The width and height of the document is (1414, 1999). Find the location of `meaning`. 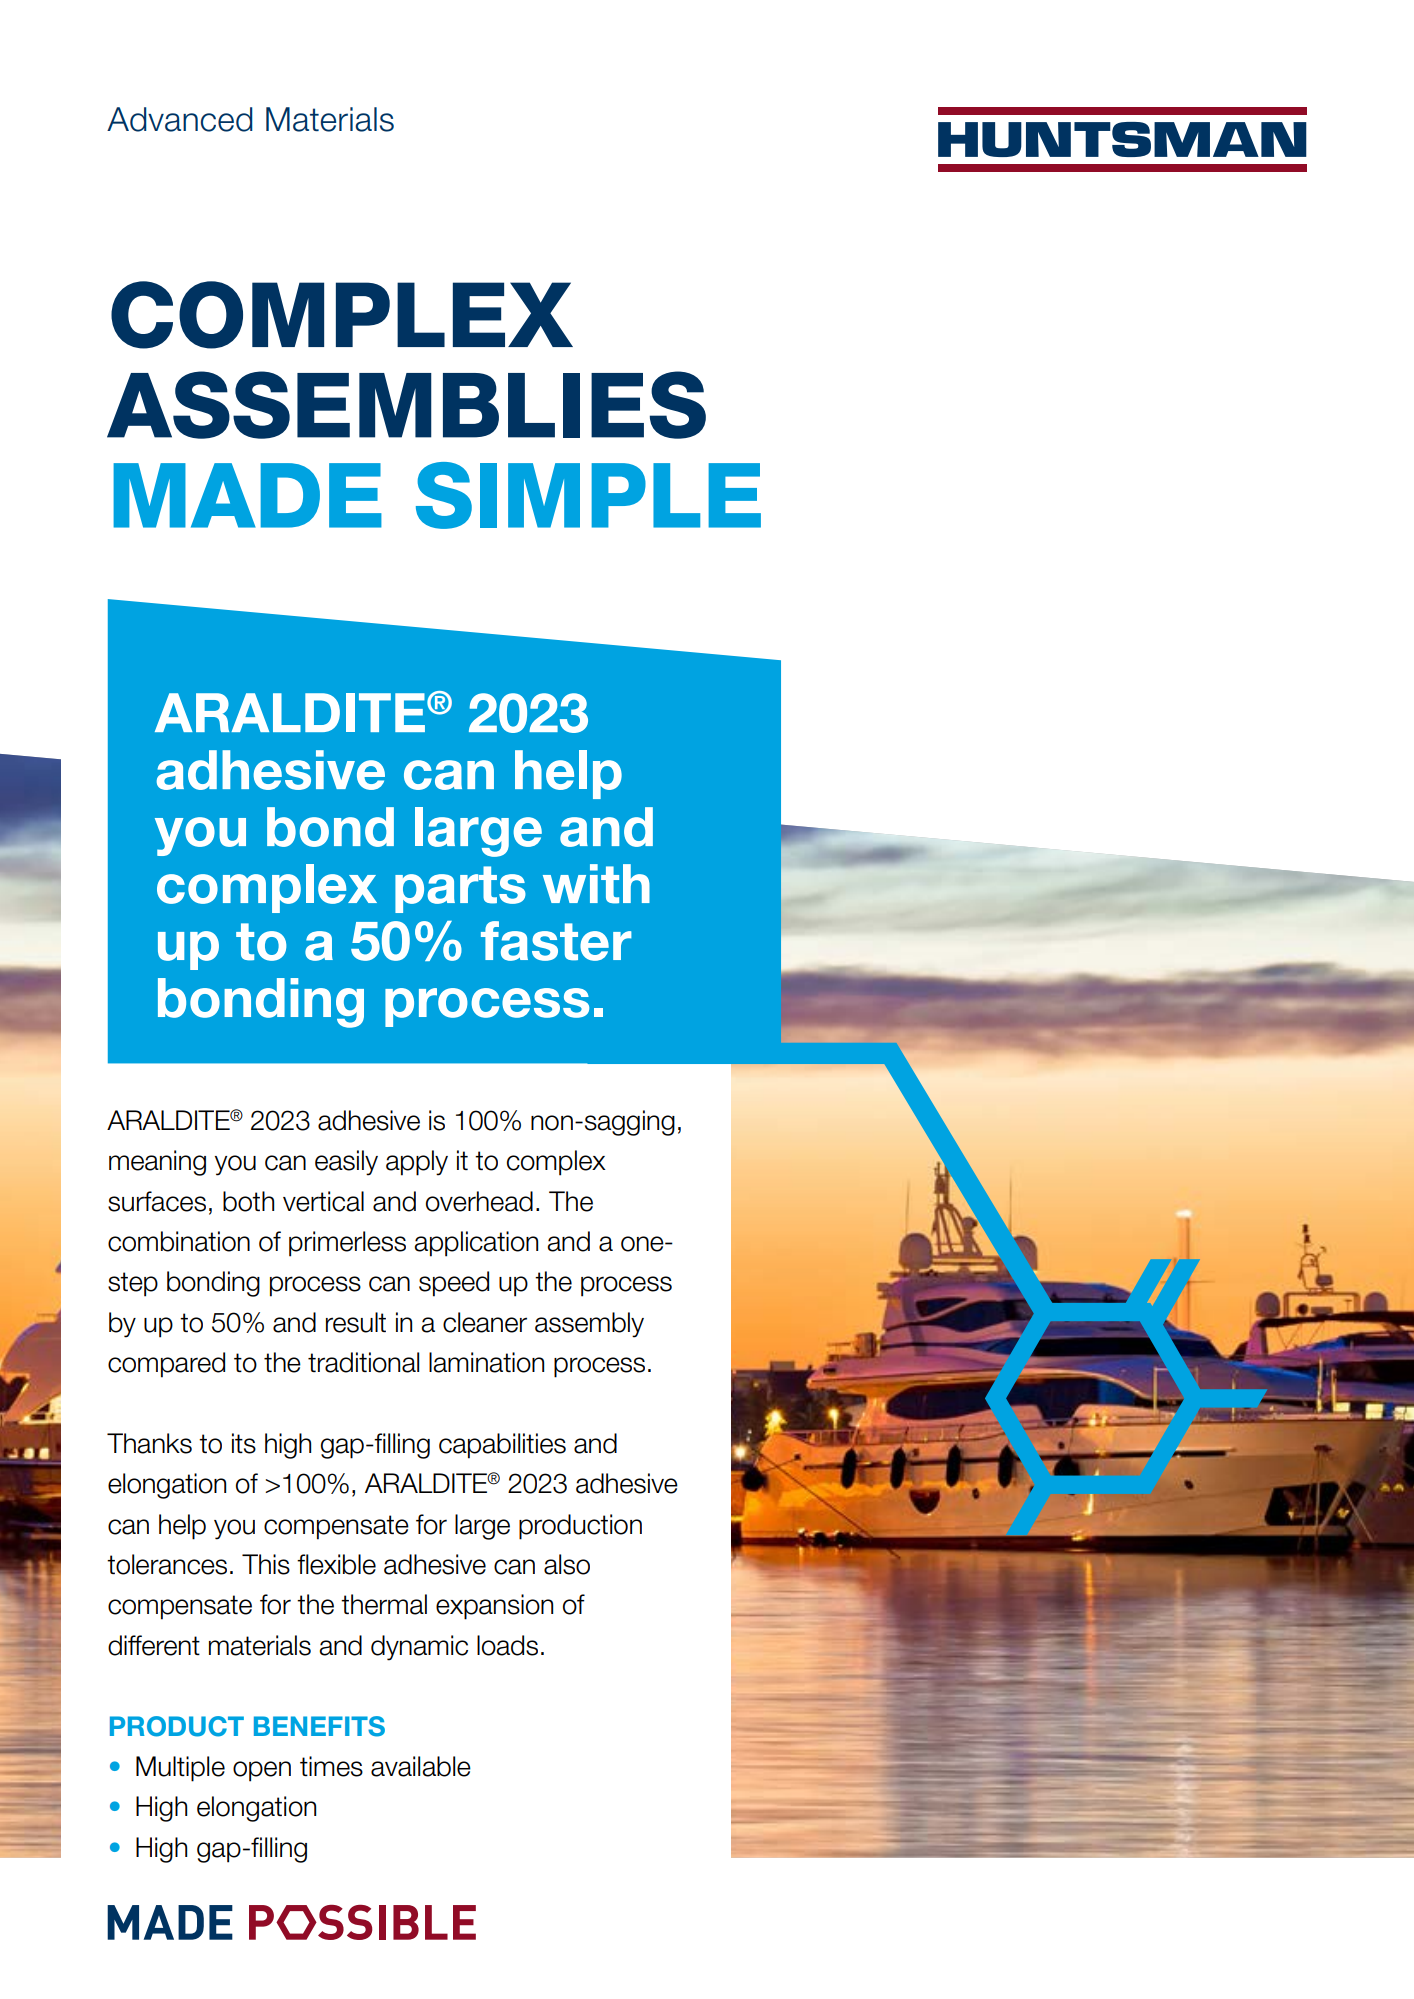

meaning is located at coordinates (157, 1163).
